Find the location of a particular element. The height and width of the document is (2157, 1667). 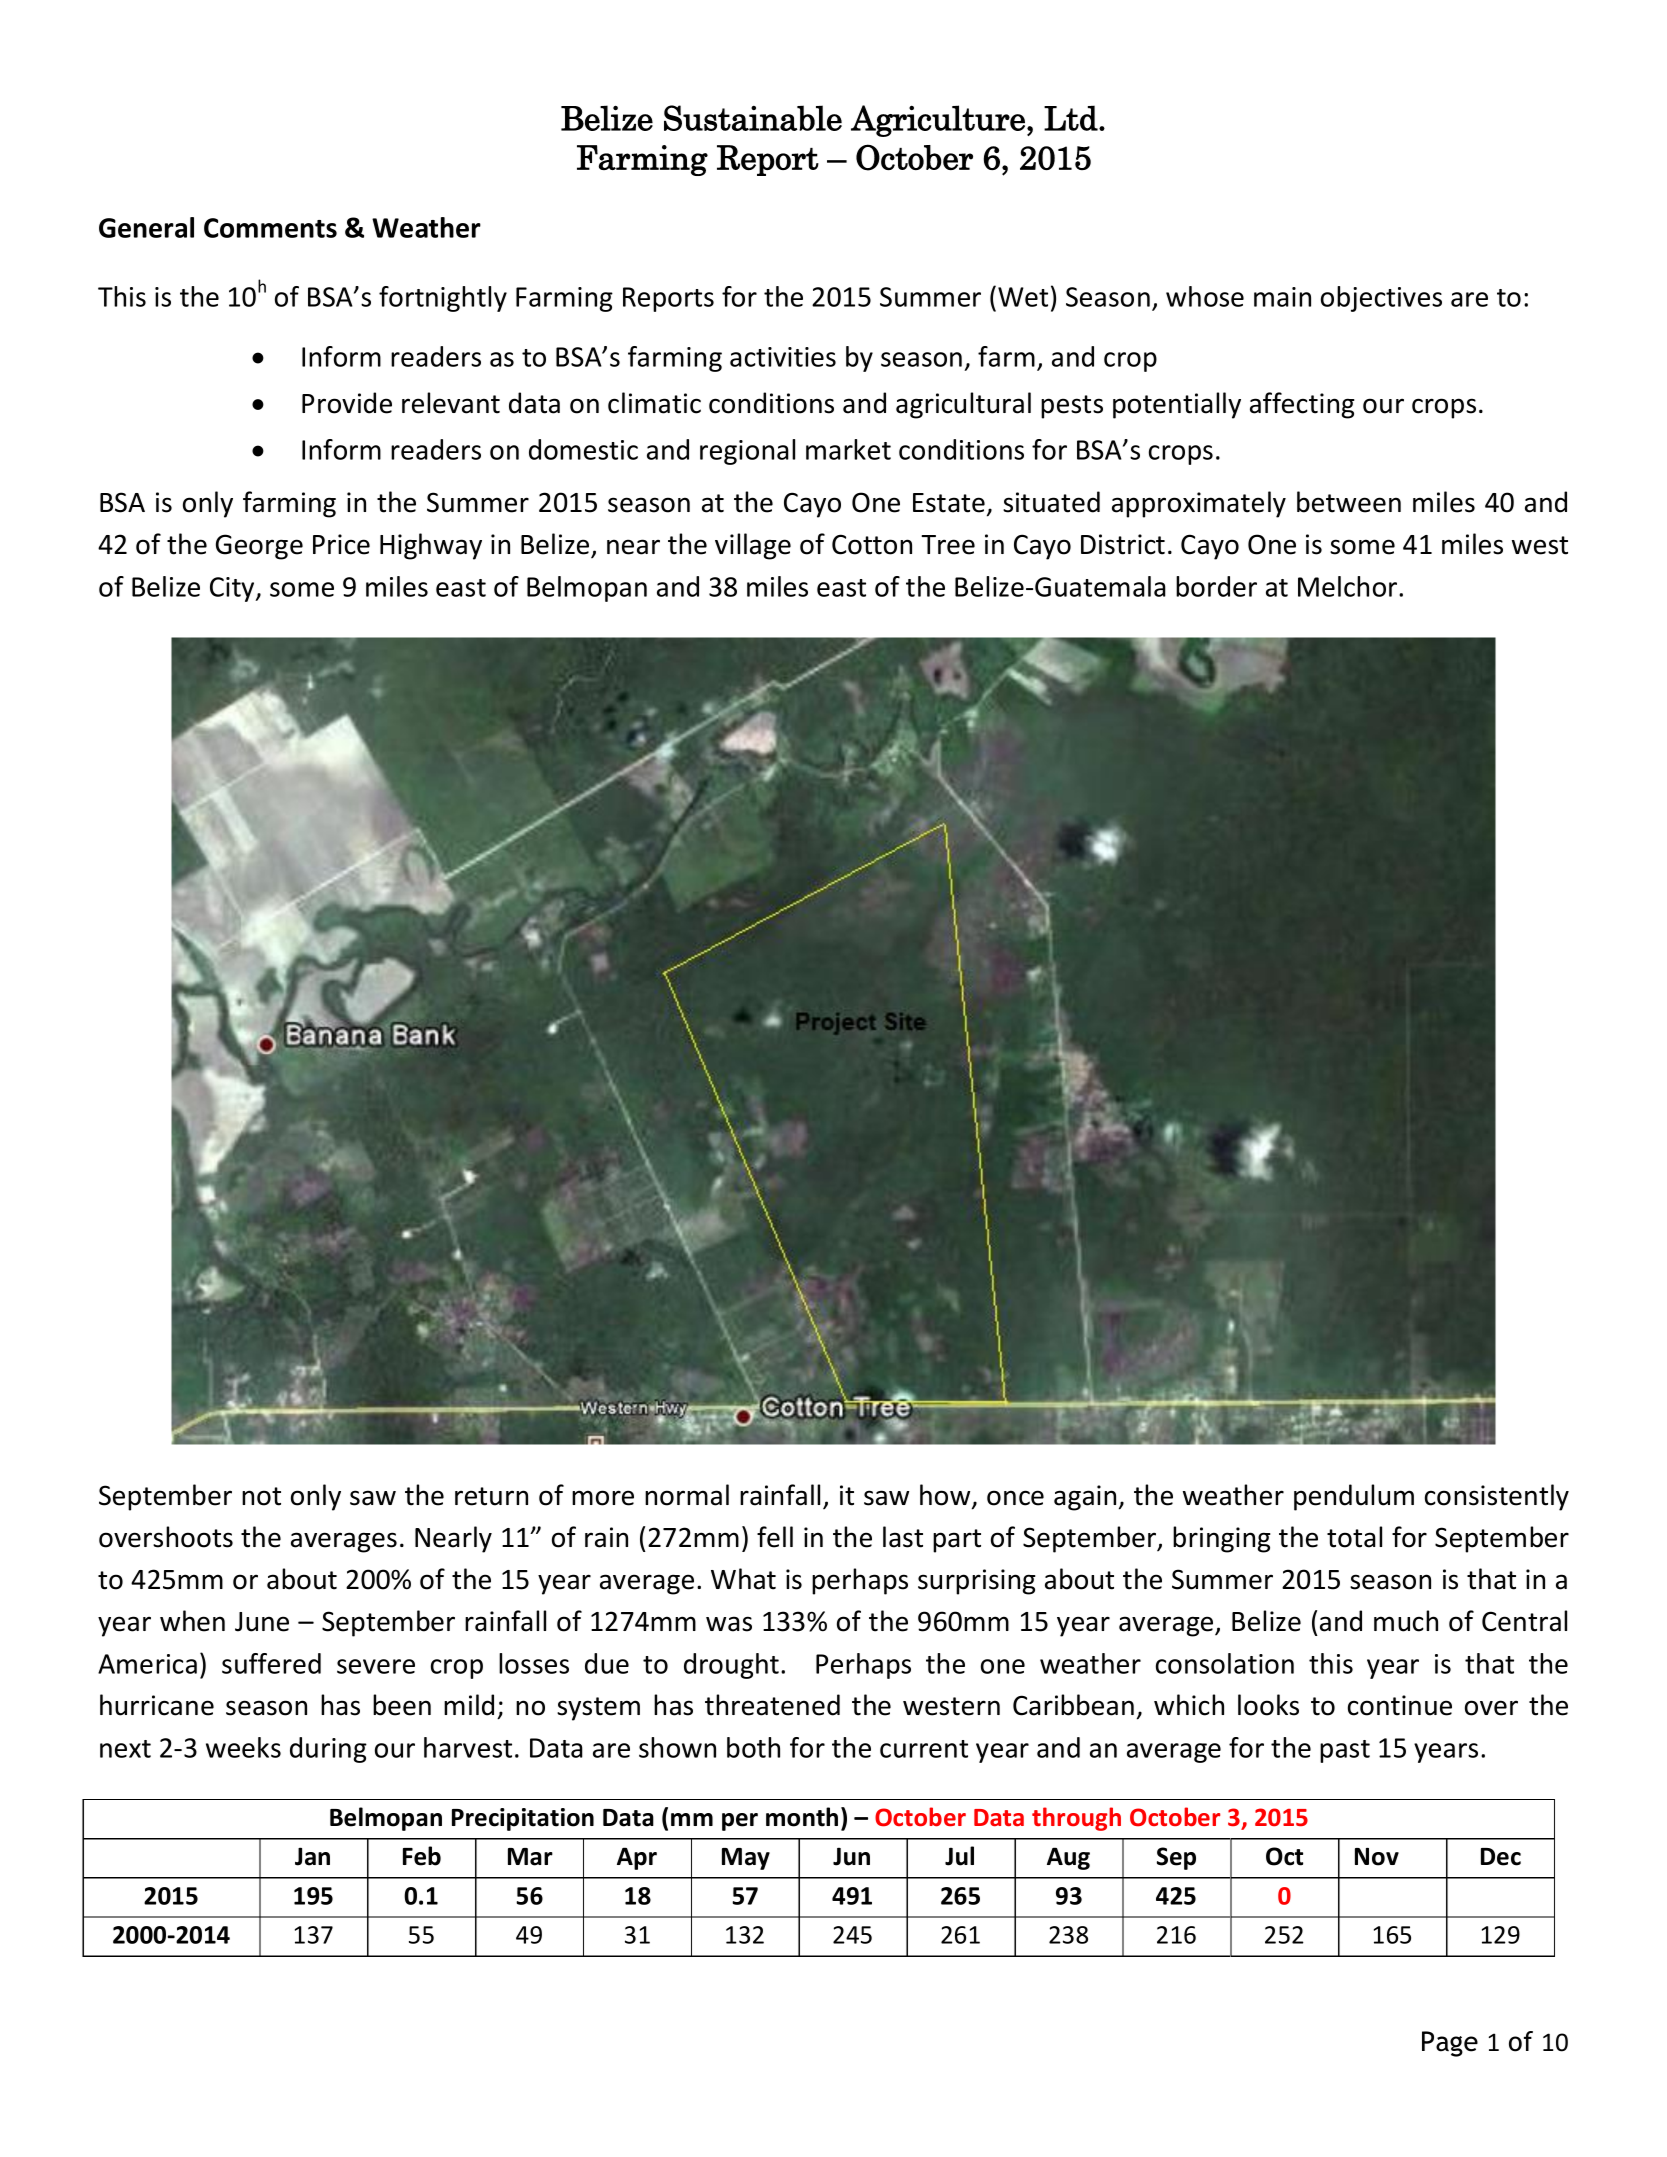

objectives is located at coordinates (1381, 299).
